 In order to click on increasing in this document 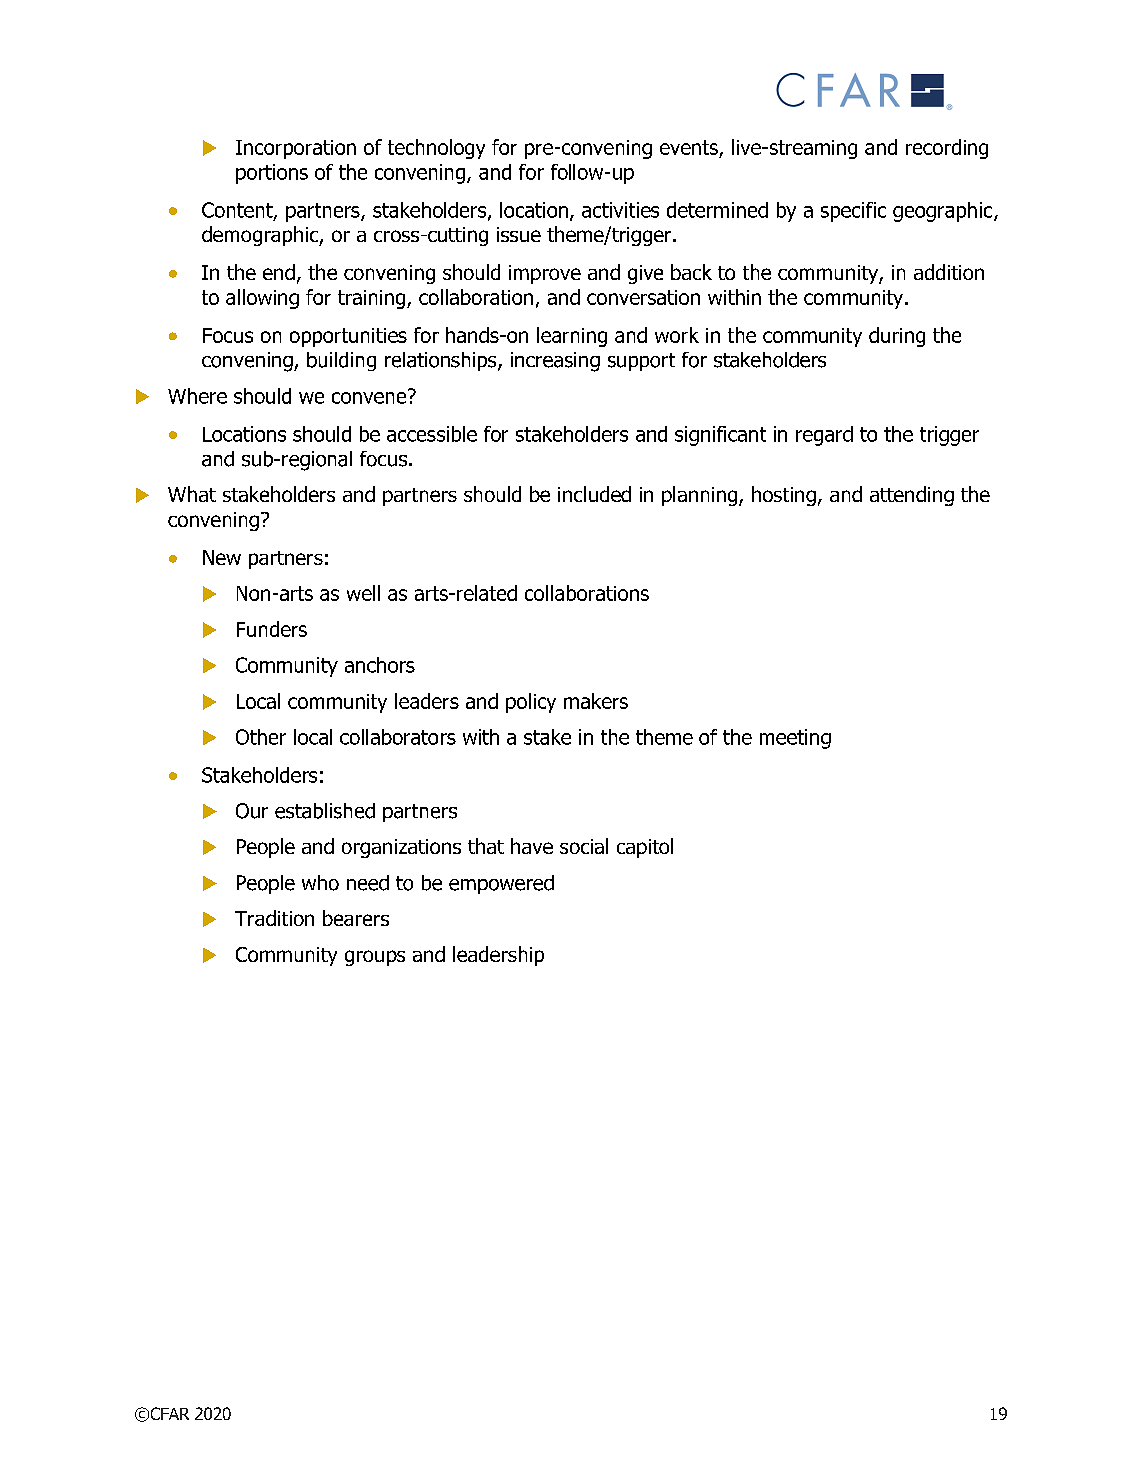, I will do `click(555, 362)`.
